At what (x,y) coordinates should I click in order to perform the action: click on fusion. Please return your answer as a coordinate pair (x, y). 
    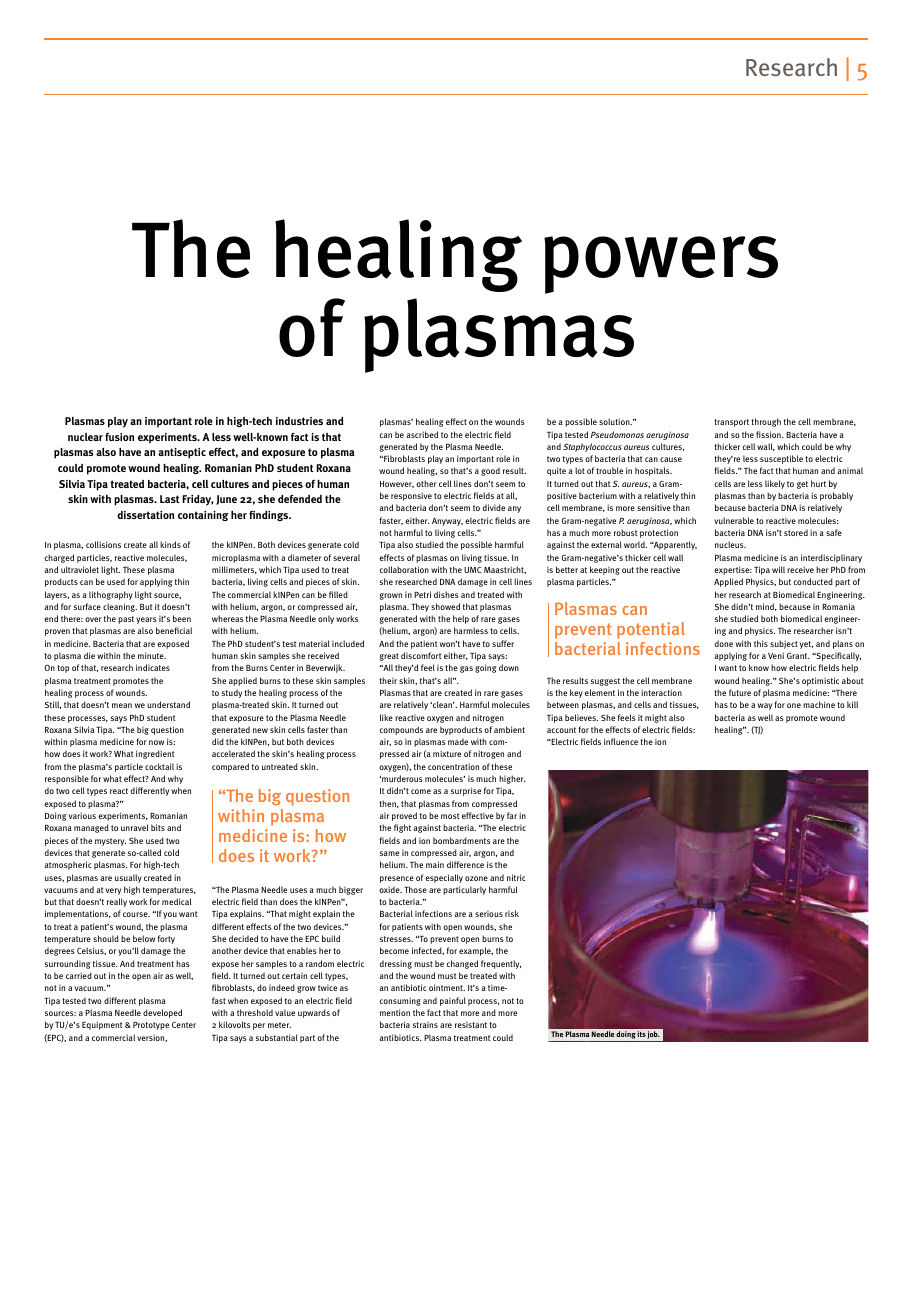
    Looking at the image, I should click on (119, 437).
